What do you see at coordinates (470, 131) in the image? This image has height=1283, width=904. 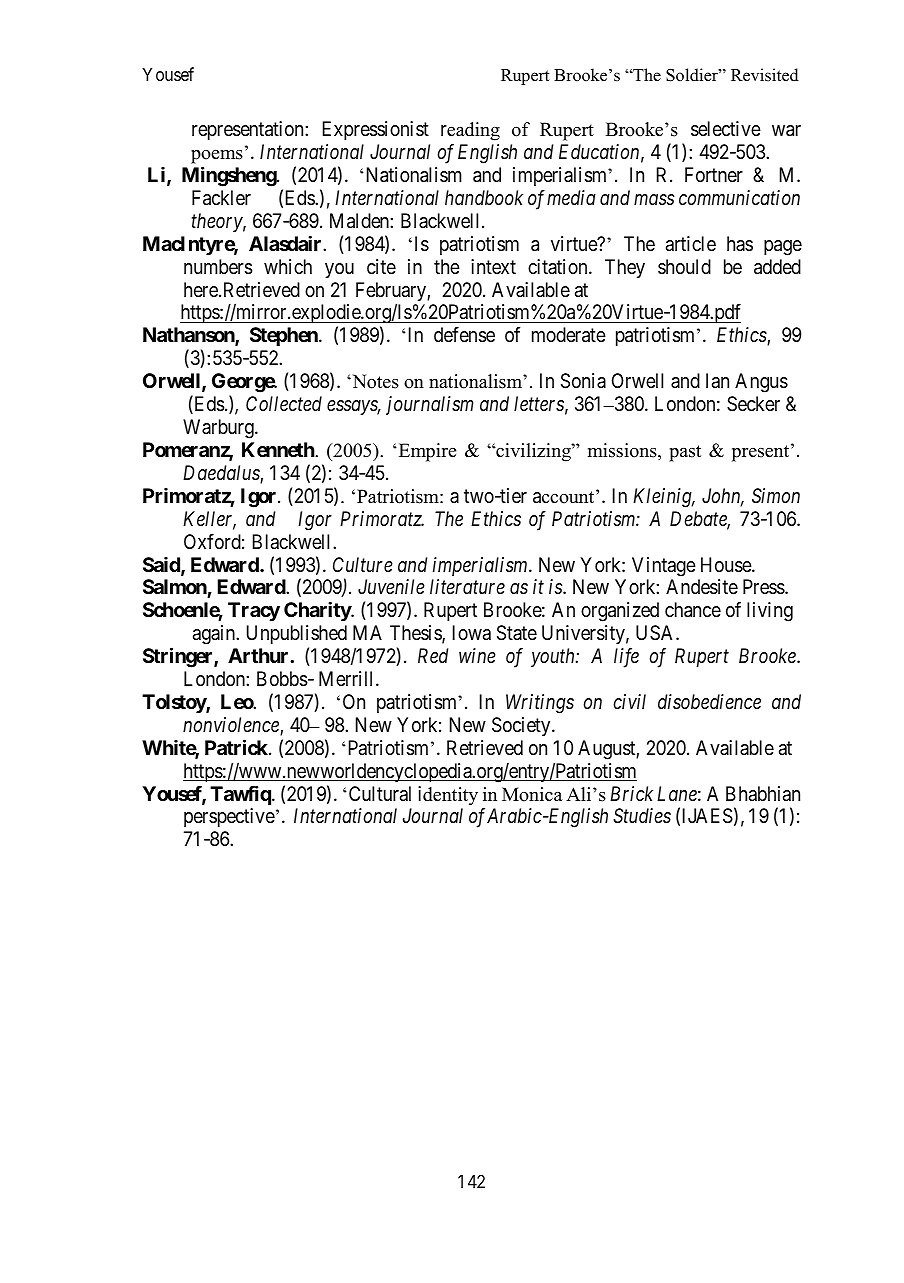 I see `reading` at bounding box center [470, 131].
